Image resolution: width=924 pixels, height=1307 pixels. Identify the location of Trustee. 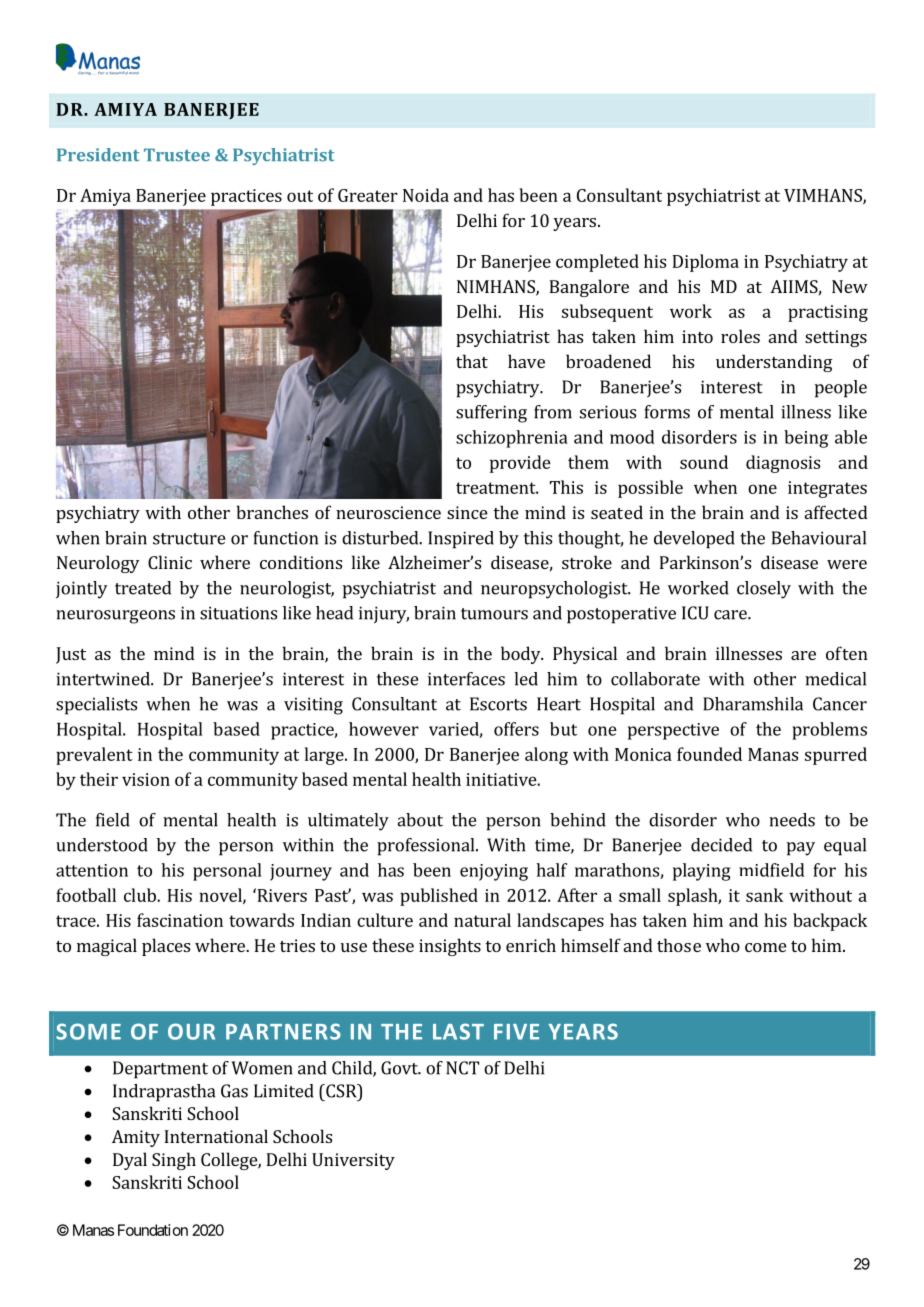
(177, 155).
